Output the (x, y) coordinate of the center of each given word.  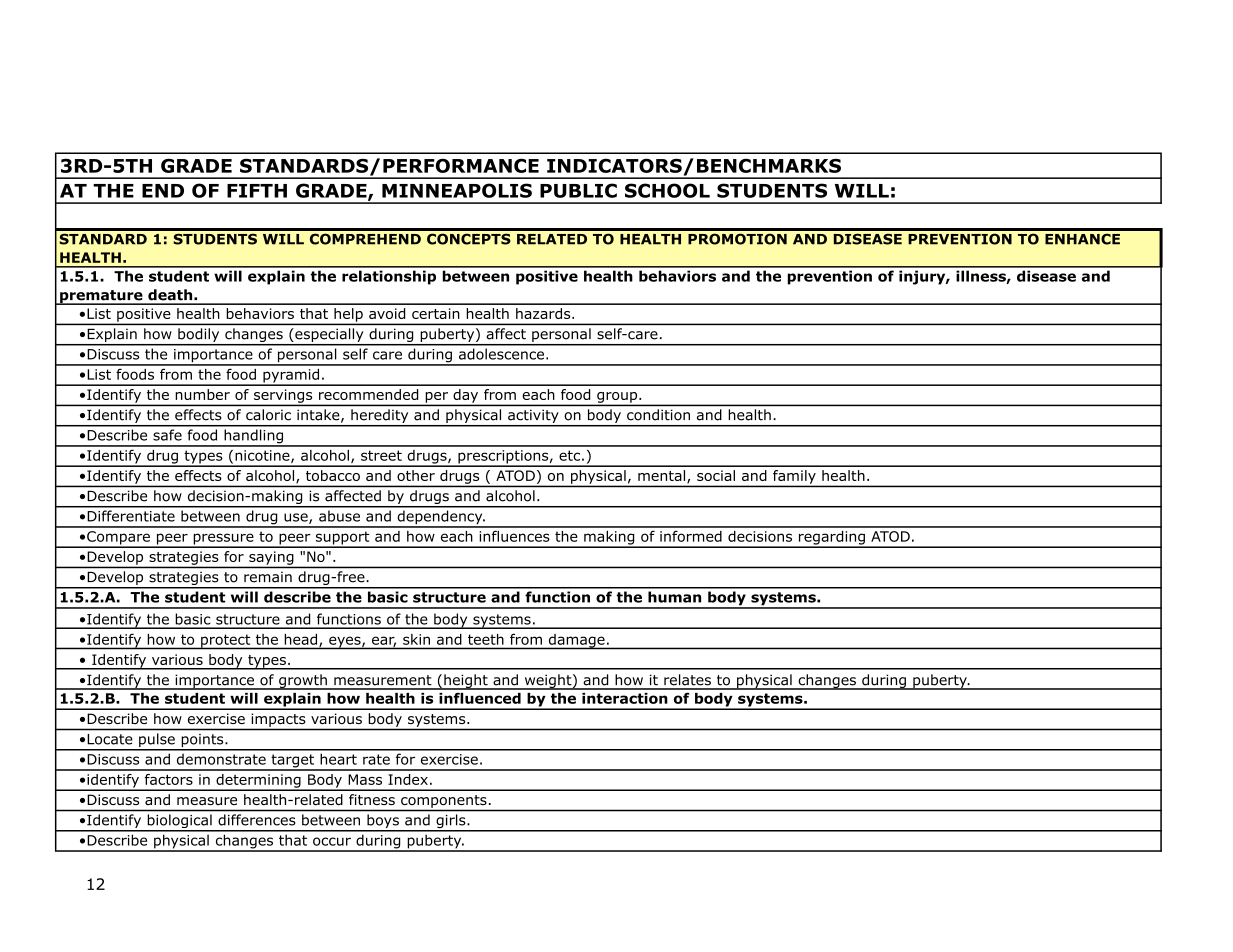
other (416, 475)
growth (303, 682)
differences (256, 820)
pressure (223, 540)
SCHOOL (667, 190)
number (203, 394)
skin (416, 639)
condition (658, 414)
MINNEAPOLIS (457, 190)
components (444, 801)
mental (663, 476)
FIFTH (257, 191)
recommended (368, 394)
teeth (486, 639)
